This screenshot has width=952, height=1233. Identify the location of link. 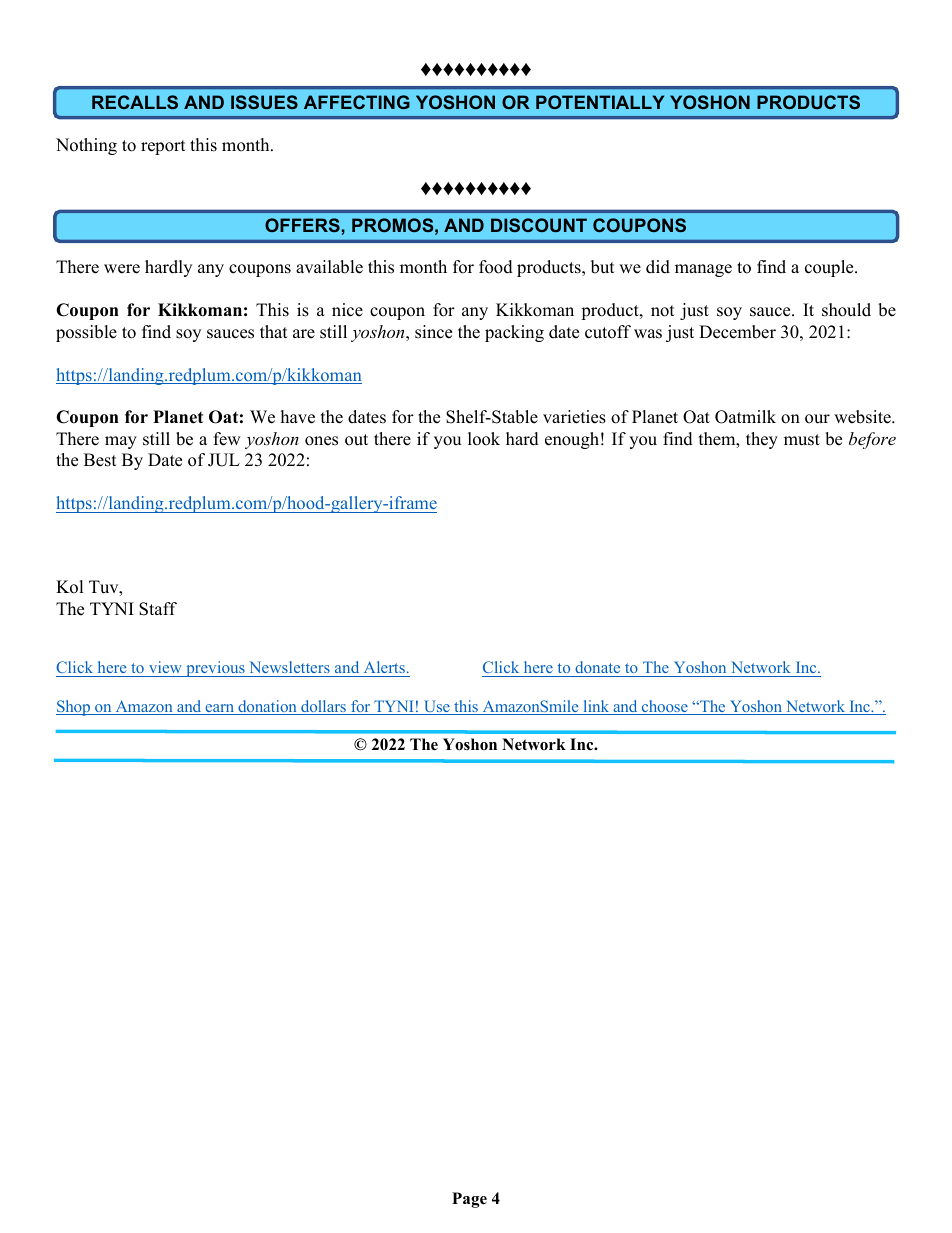
(596, 707).
